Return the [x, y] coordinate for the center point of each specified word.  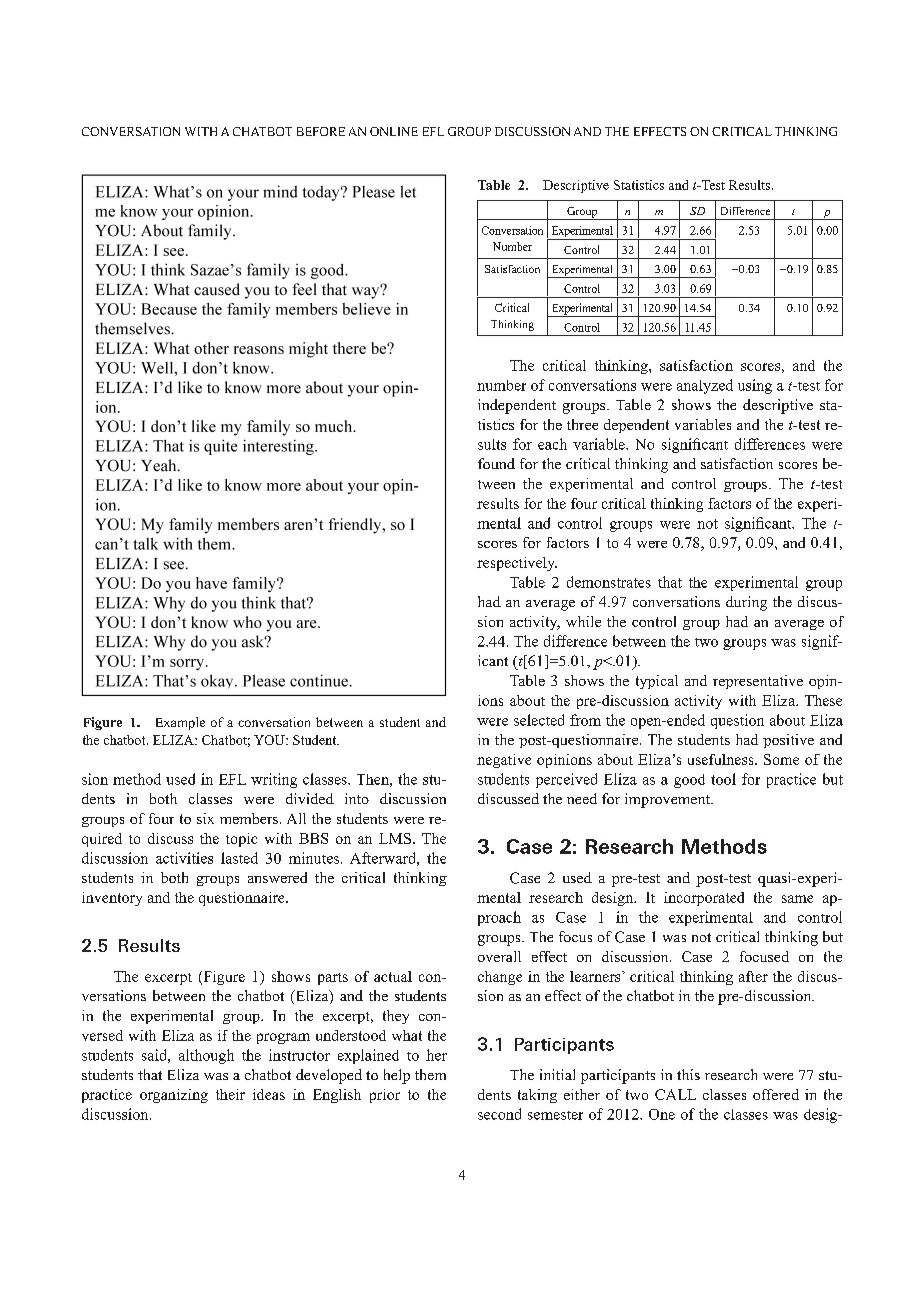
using [755, 386]
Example [180, 723]
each [552, 444]
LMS [395, 838]
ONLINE [394, 131]
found [496, 463]
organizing [174, 1096]
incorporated [704, 899]
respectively [517, 564]
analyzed [705, 386]
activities [184, 858]
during [746, 603]
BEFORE [321, 131]
